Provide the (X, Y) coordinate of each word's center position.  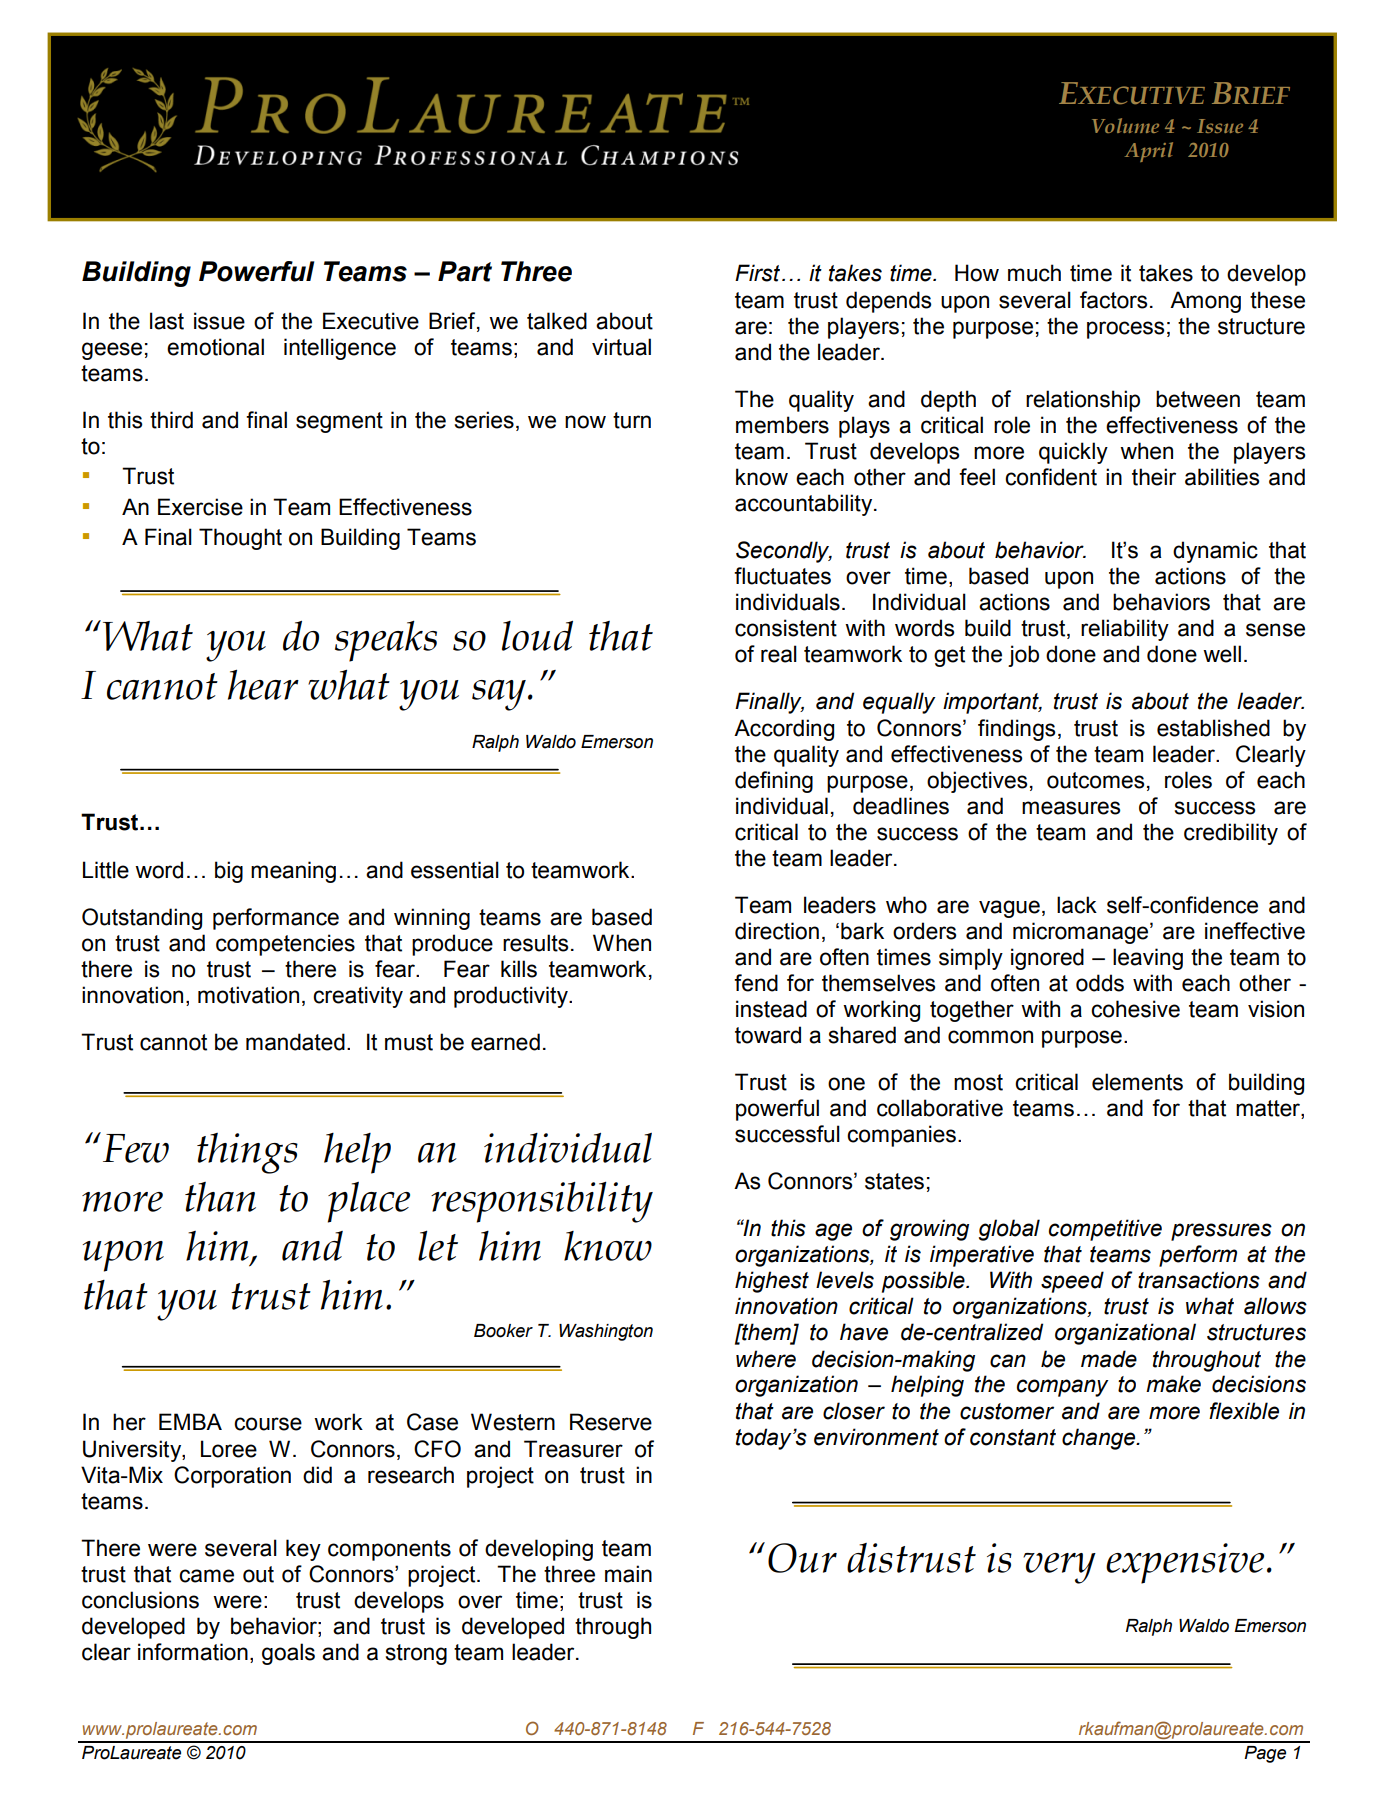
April (1149, 152)
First (757, 273)
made (1109, 1359)
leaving (1148, 959)
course (268, 1424)
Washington (606, 1332)
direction (777, 931)
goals (288, 1654)
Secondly (784, 552)
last (167, 321)
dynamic (1215, 552)
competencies (285, 945)
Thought (240, 539)
